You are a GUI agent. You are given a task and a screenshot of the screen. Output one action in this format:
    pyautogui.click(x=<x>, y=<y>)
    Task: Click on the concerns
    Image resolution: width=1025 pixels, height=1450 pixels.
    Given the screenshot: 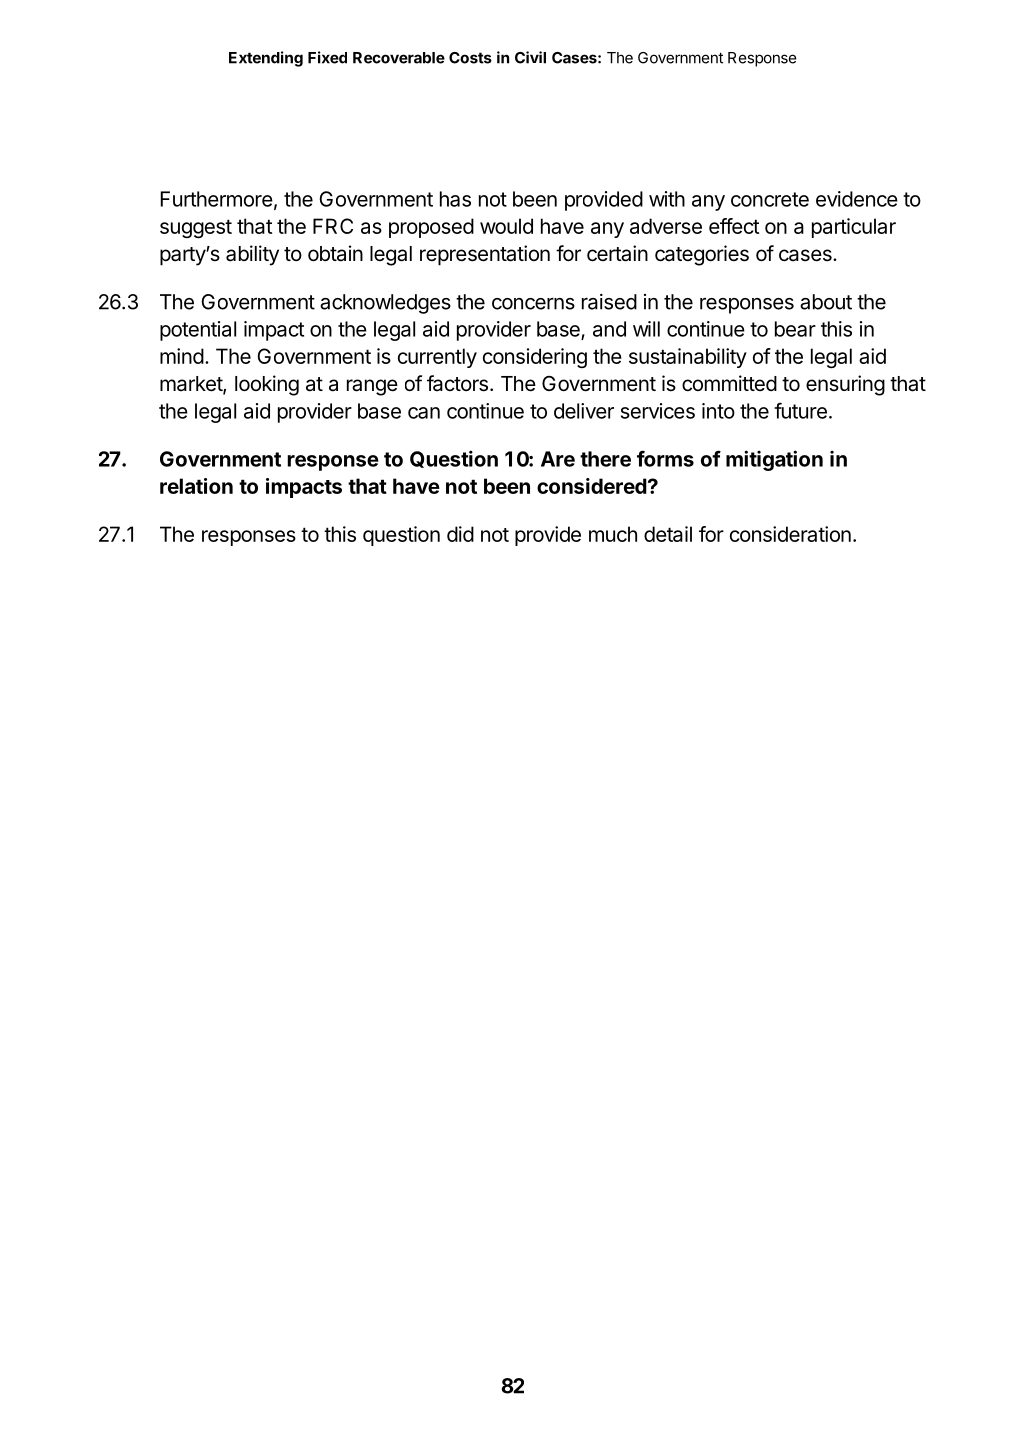 What is the action you would take?
    pyautogui.click(x=533, y=304)
